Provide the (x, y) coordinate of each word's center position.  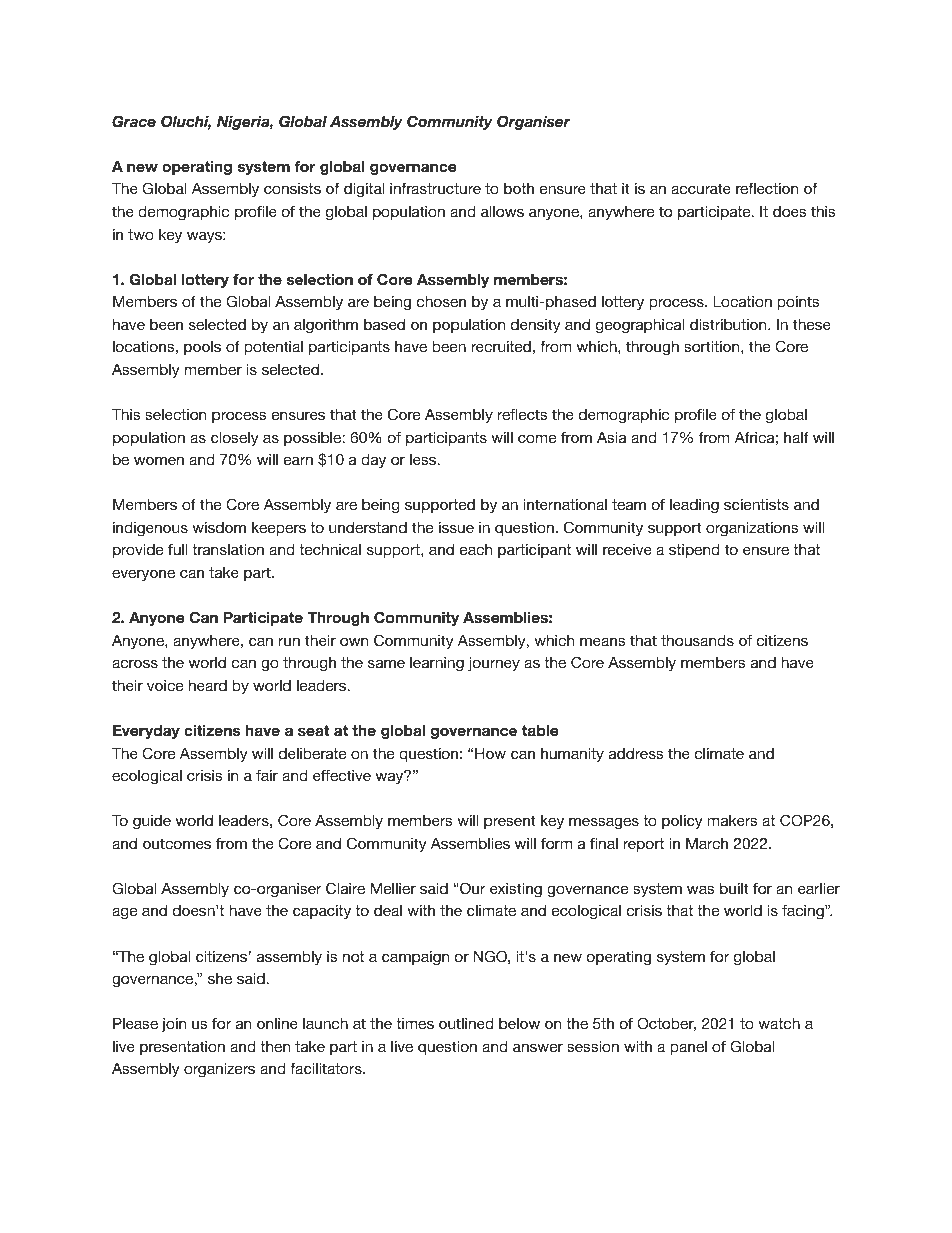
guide (152, 822)
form (556, 843)
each (476, 549)
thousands (697, 640)
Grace (134, 121)
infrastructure (435, 188)
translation (228, 549)
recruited (501, 346)
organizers (219, 1070)
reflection (767, 188)
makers (732, 820)
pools (202, 348)
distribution (729, 324)
